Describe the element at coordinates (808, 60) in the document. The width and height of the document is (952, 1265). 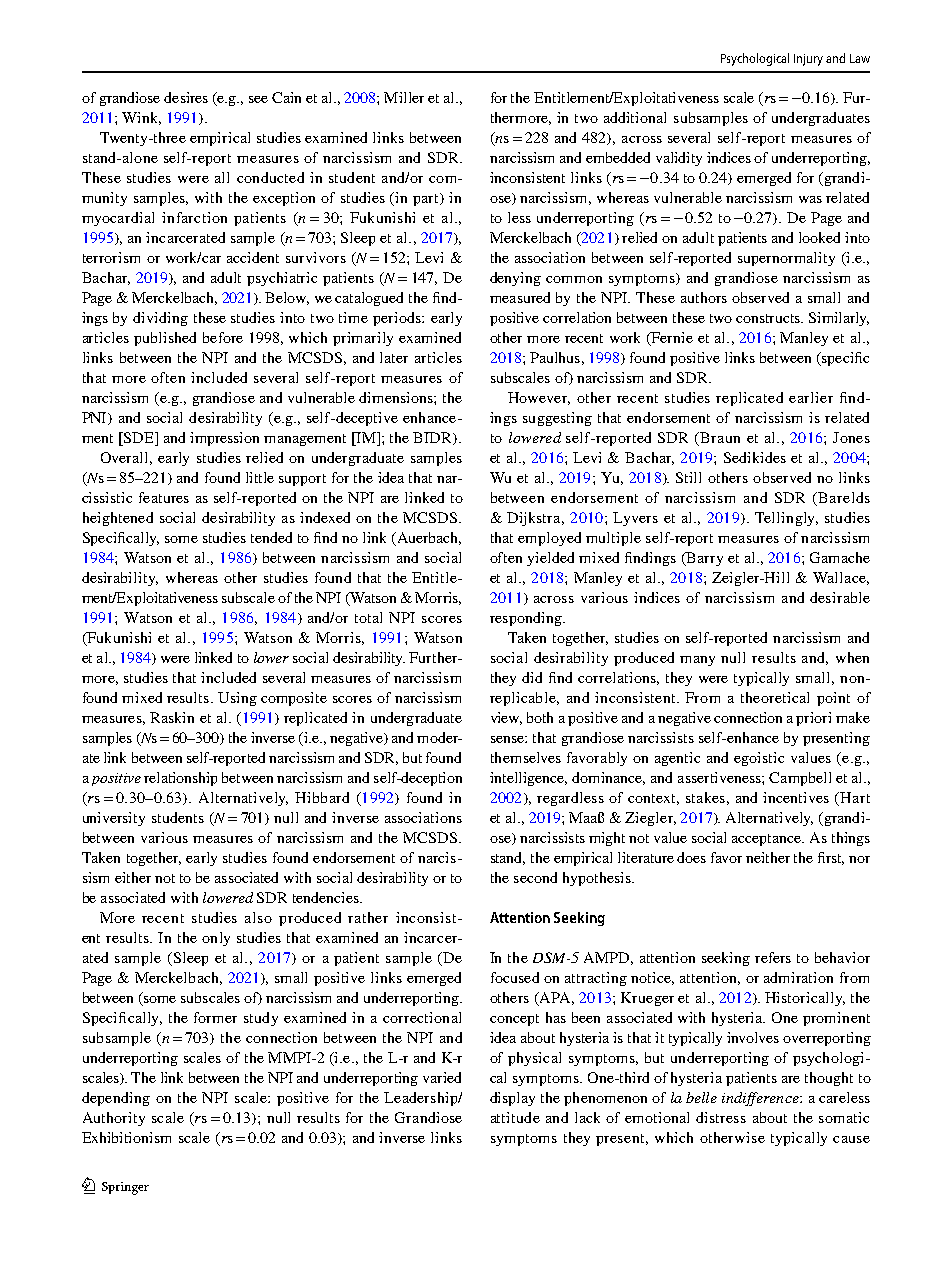
I see `Injury` at that location.
